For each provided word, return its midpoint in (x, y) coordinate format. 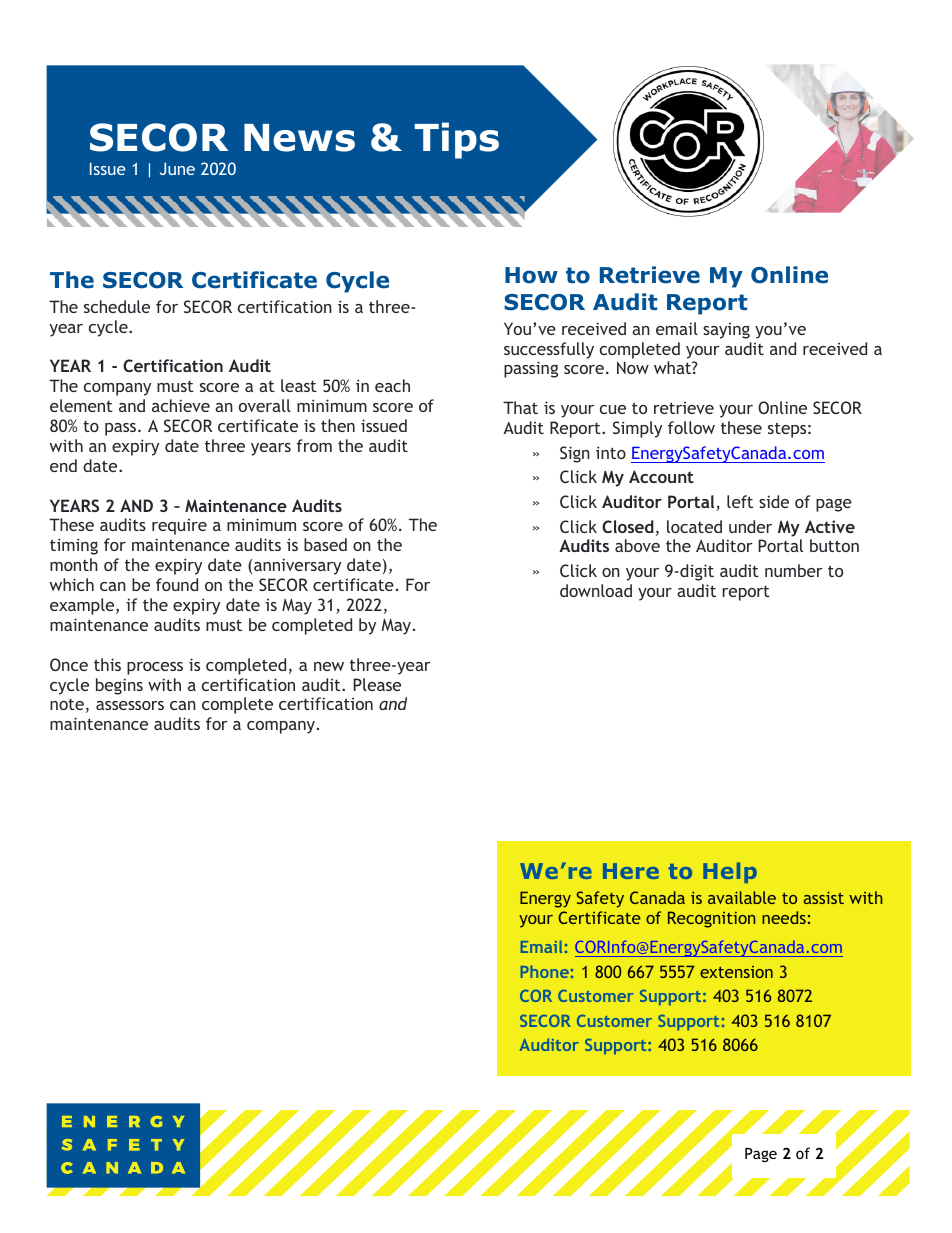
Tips (457, 140)
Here (631, 871)
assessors (130, 705)
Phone (545, 971)
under (750, 526)
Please (377, 684)
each (392, 385)
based (325, 544)
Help (730, 872)
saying (726, 331)
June (177, 168)
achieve (181, 405)
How (531, 275)
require (179, 527)
